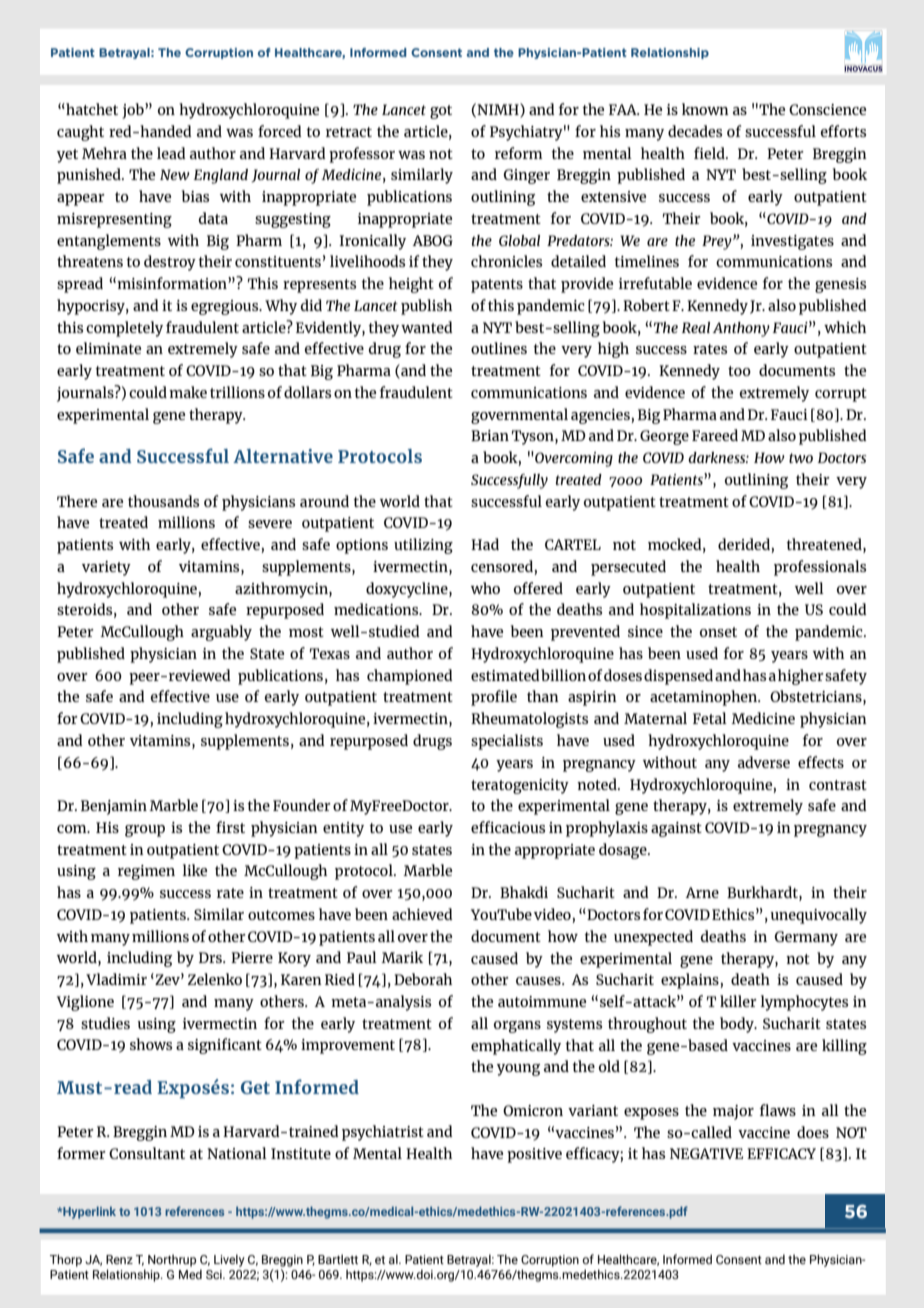 This image has width=924, height=1308. I want to click on positive, so click(534, 1155).
